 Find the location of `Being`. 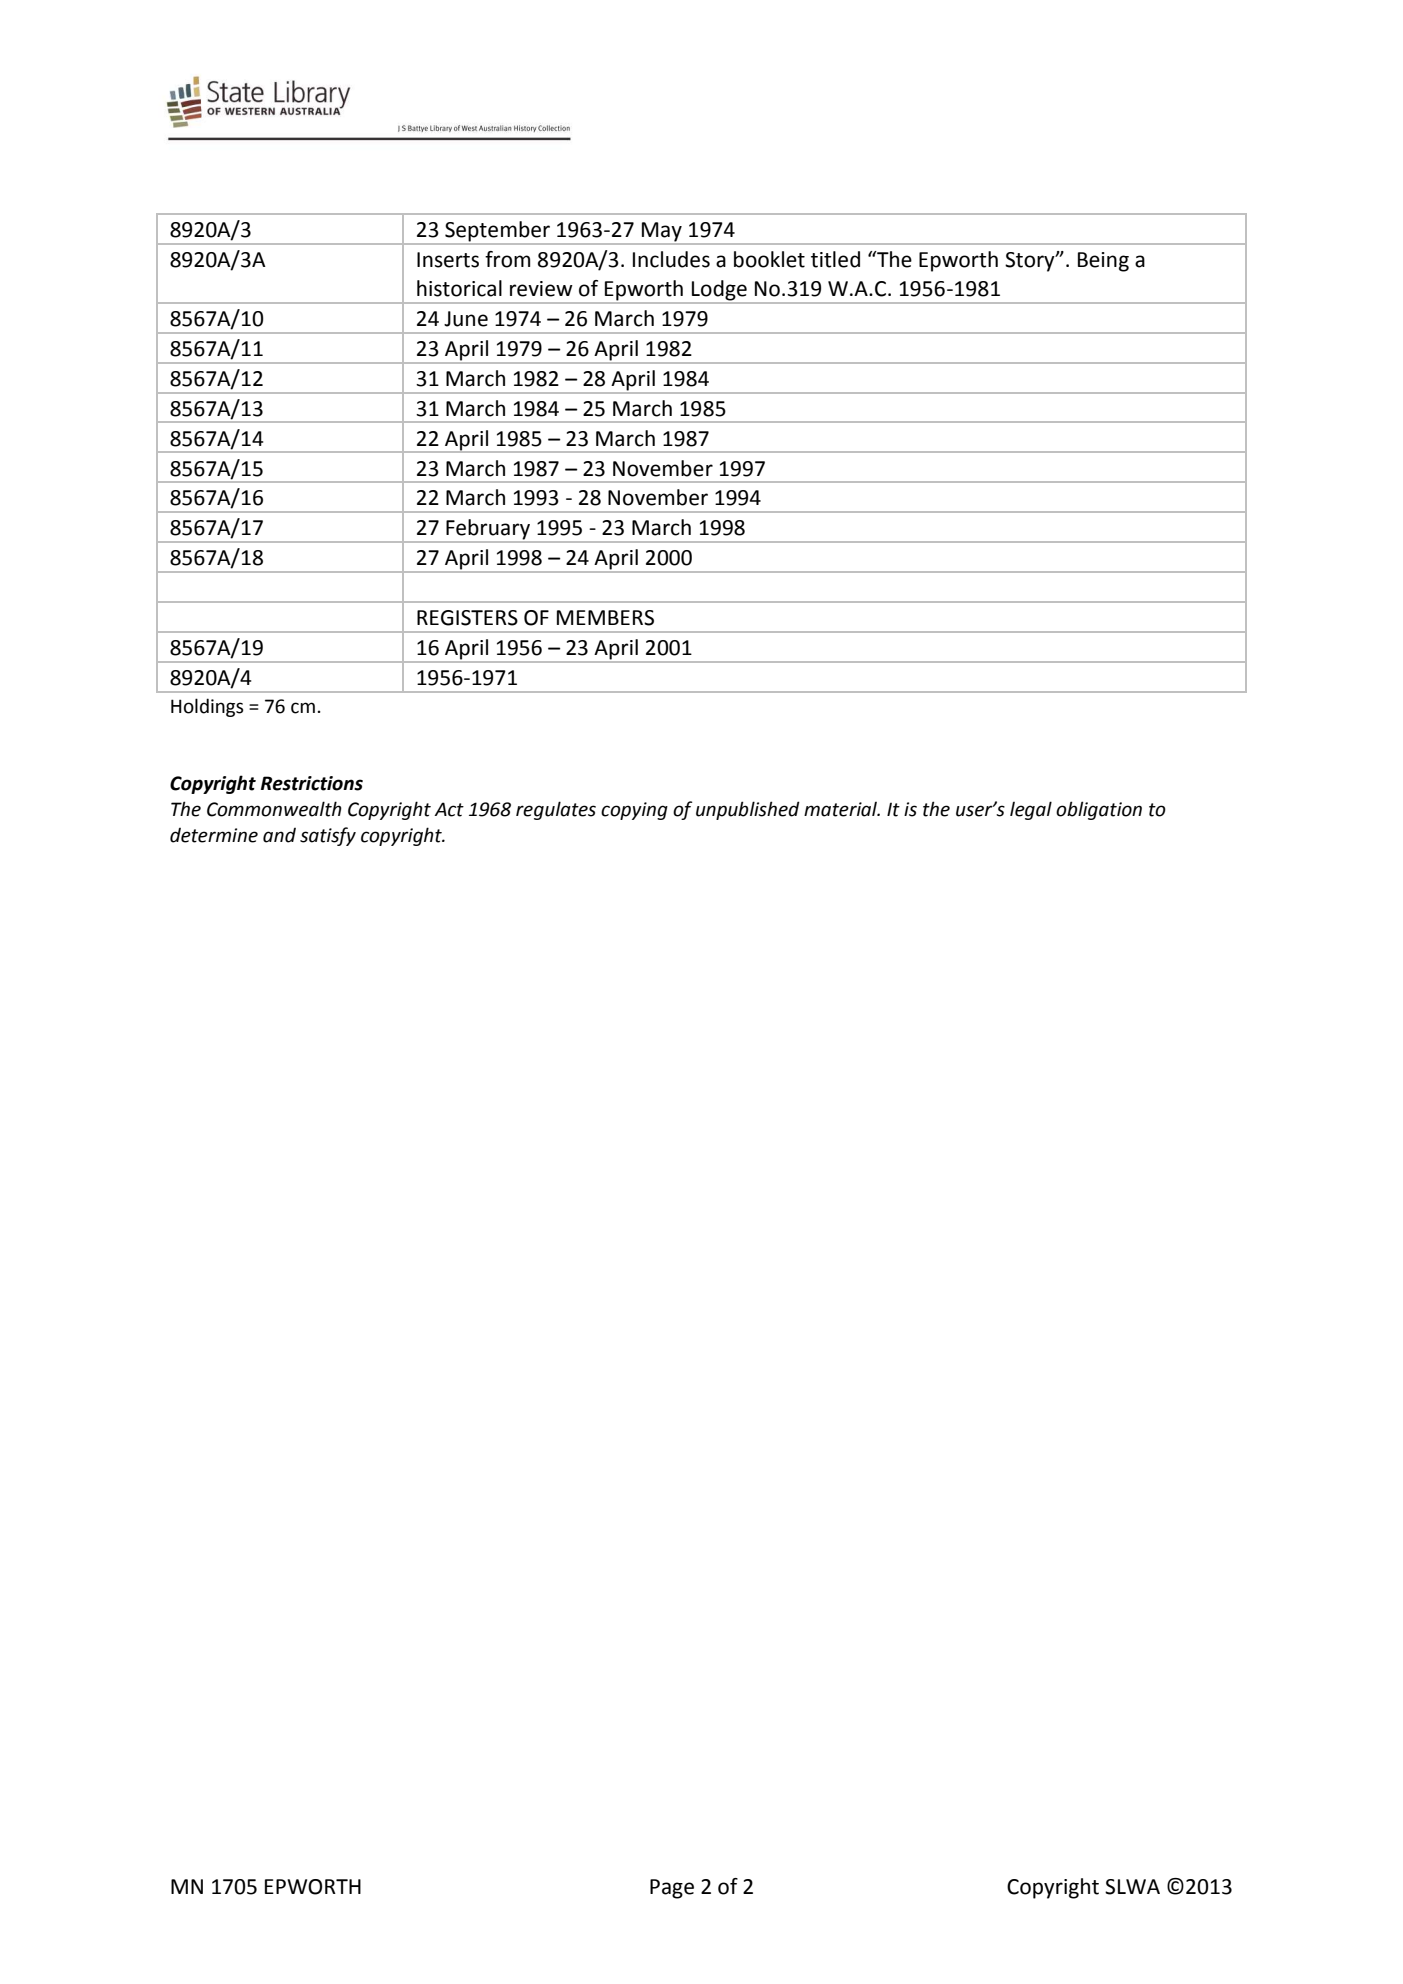

Being is located at coordinates (1103, 262).
